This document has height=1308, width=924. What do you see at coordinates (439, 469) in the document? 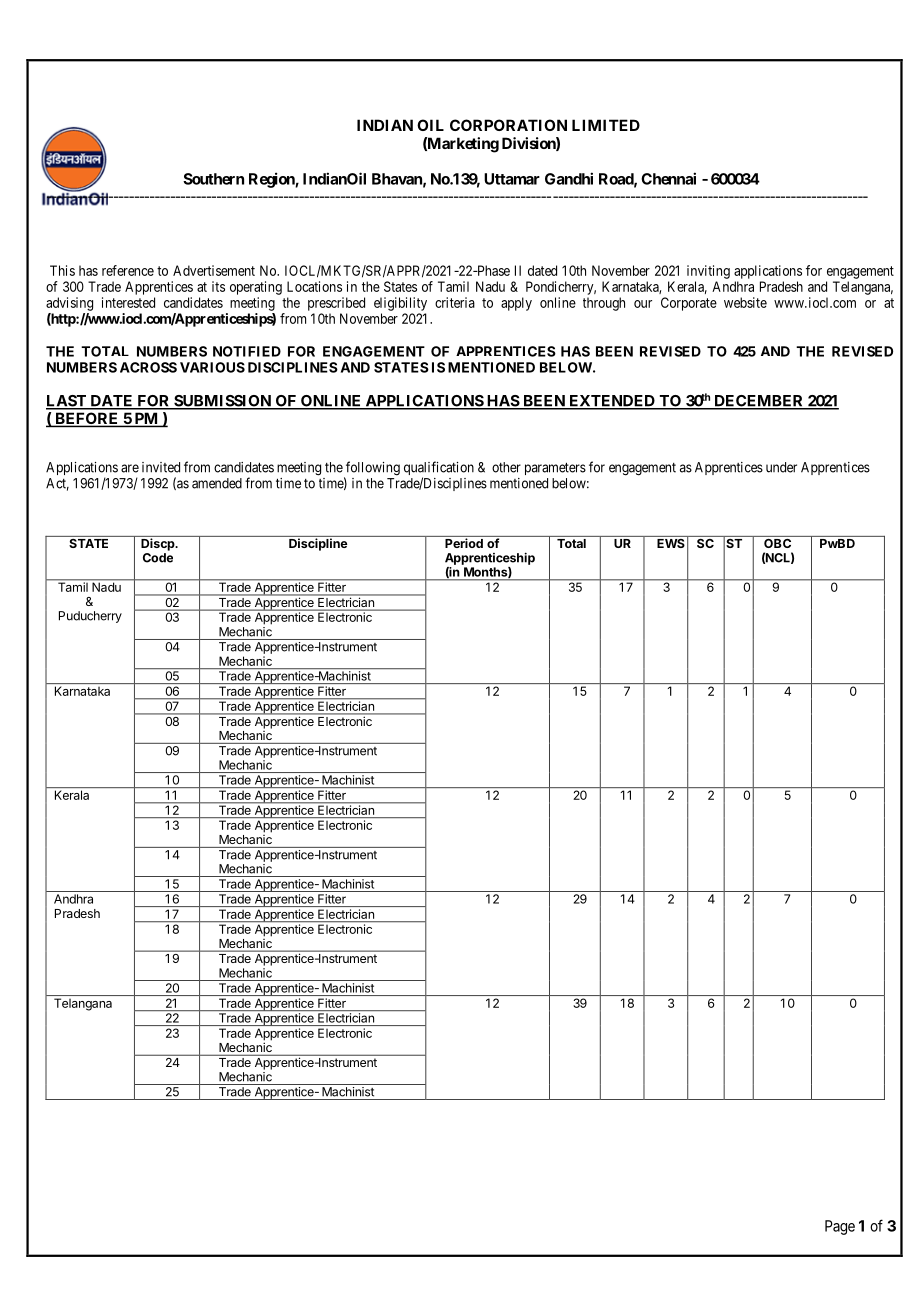
I see `qualification` at bounding box center [439, 469].
